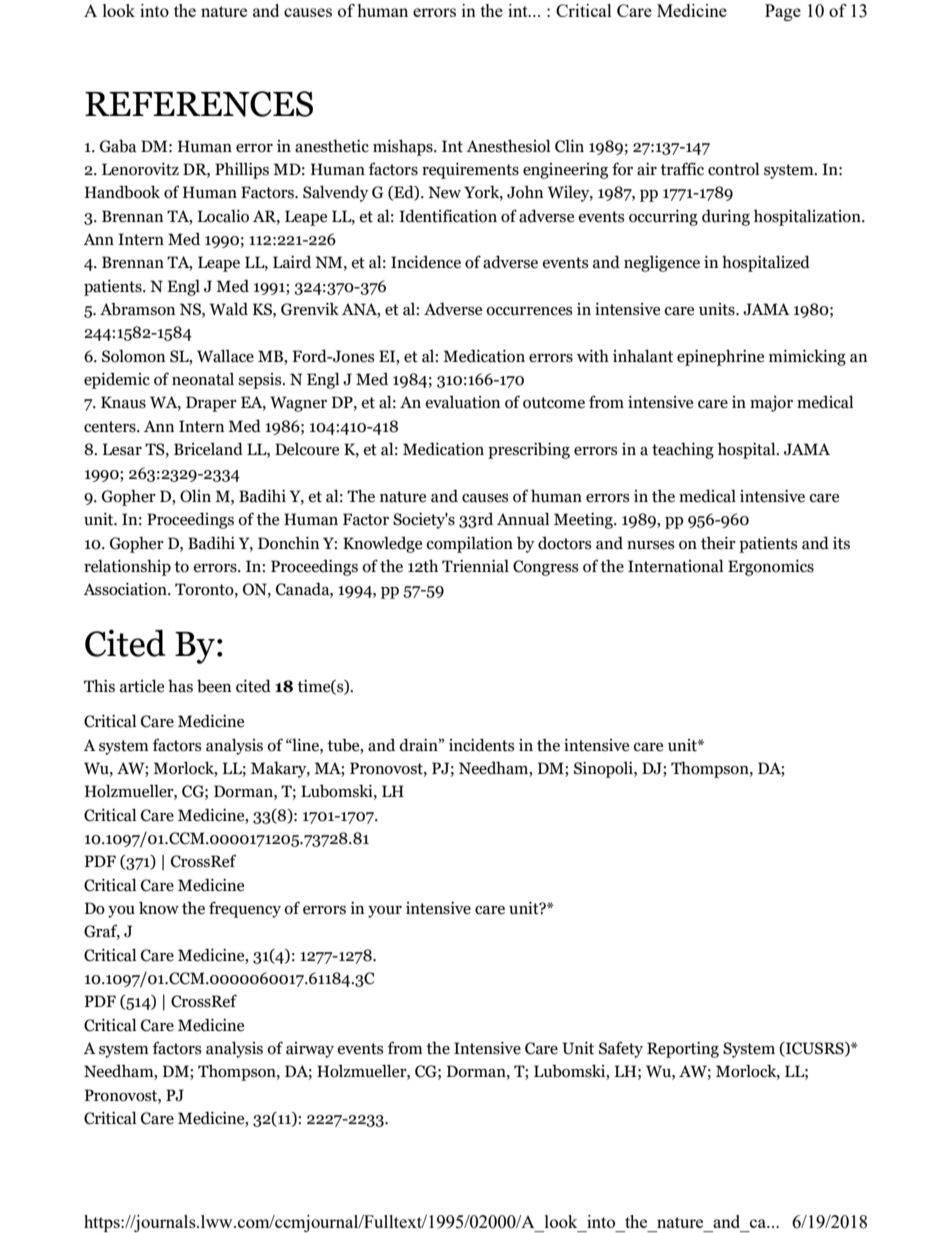 This page has height=1233, width=952. I want to click on Reporting, so click(683, 1050).
